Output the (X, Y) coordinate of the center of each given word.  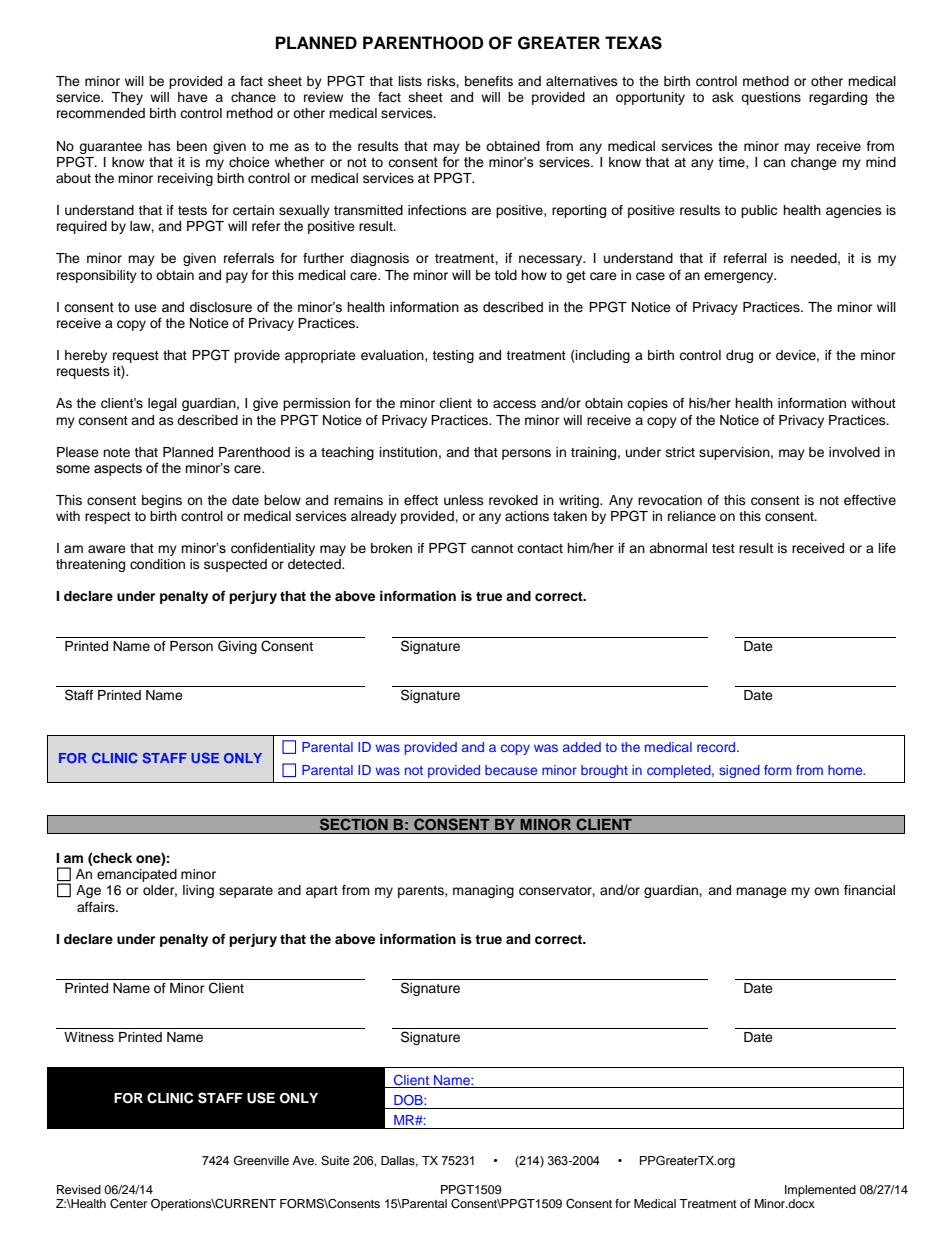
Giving (237, 647)
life (887, 548)
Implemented (820, 1191)
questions (771, 98)
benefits (489, 81)
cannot (492, 548)
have (193, 97)
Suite (335, 1161)
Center (128, 1204)
